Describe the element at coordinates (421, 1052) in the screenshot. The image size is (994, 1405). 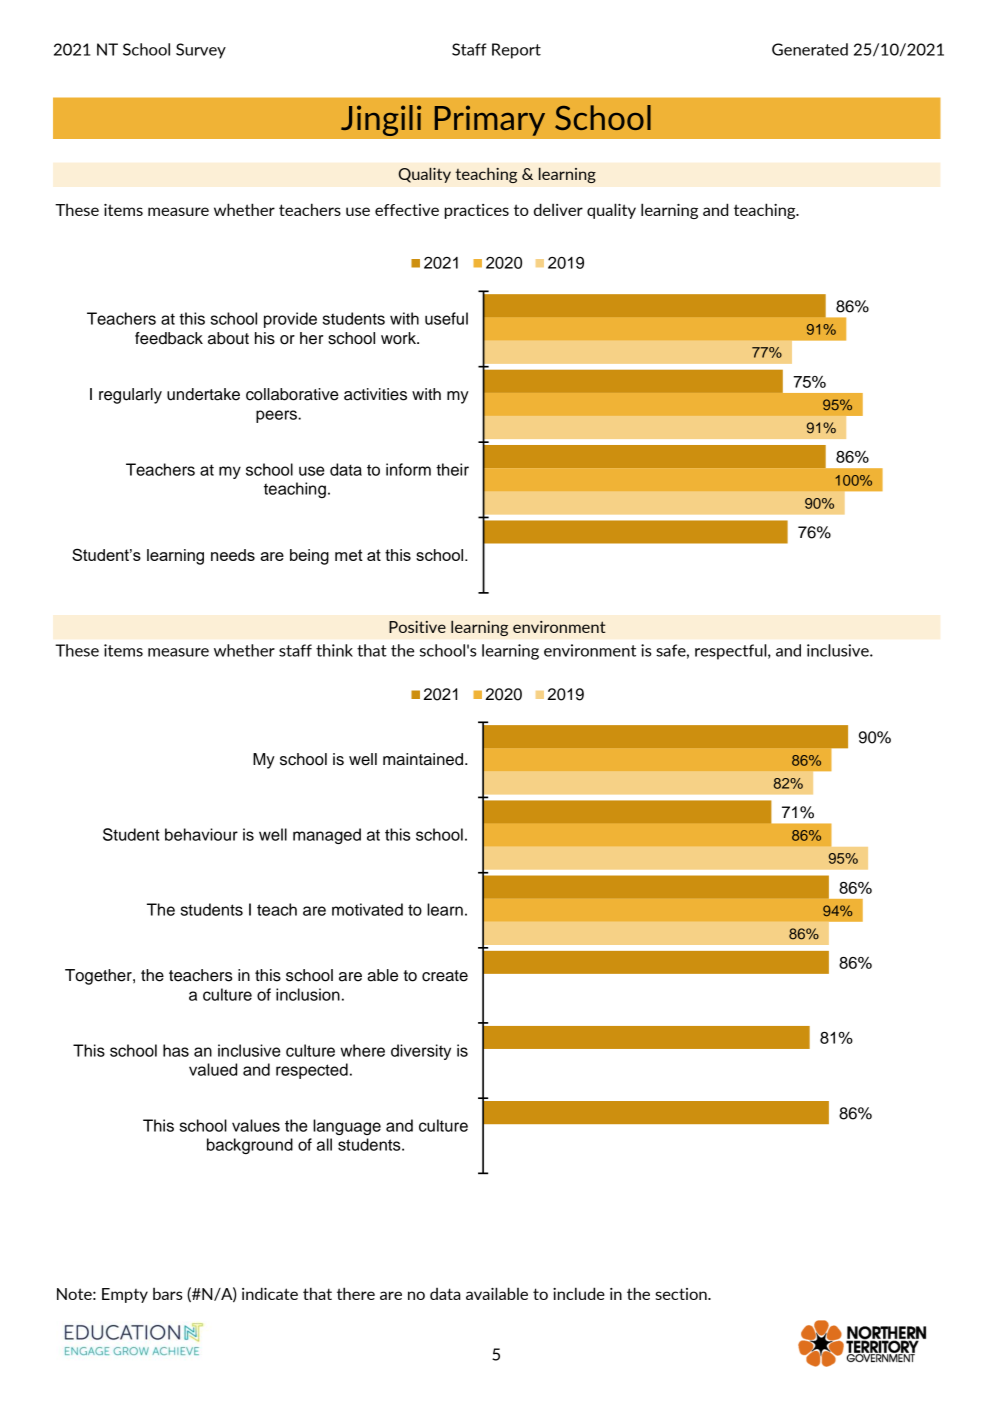
I see `diversity` at that location.
